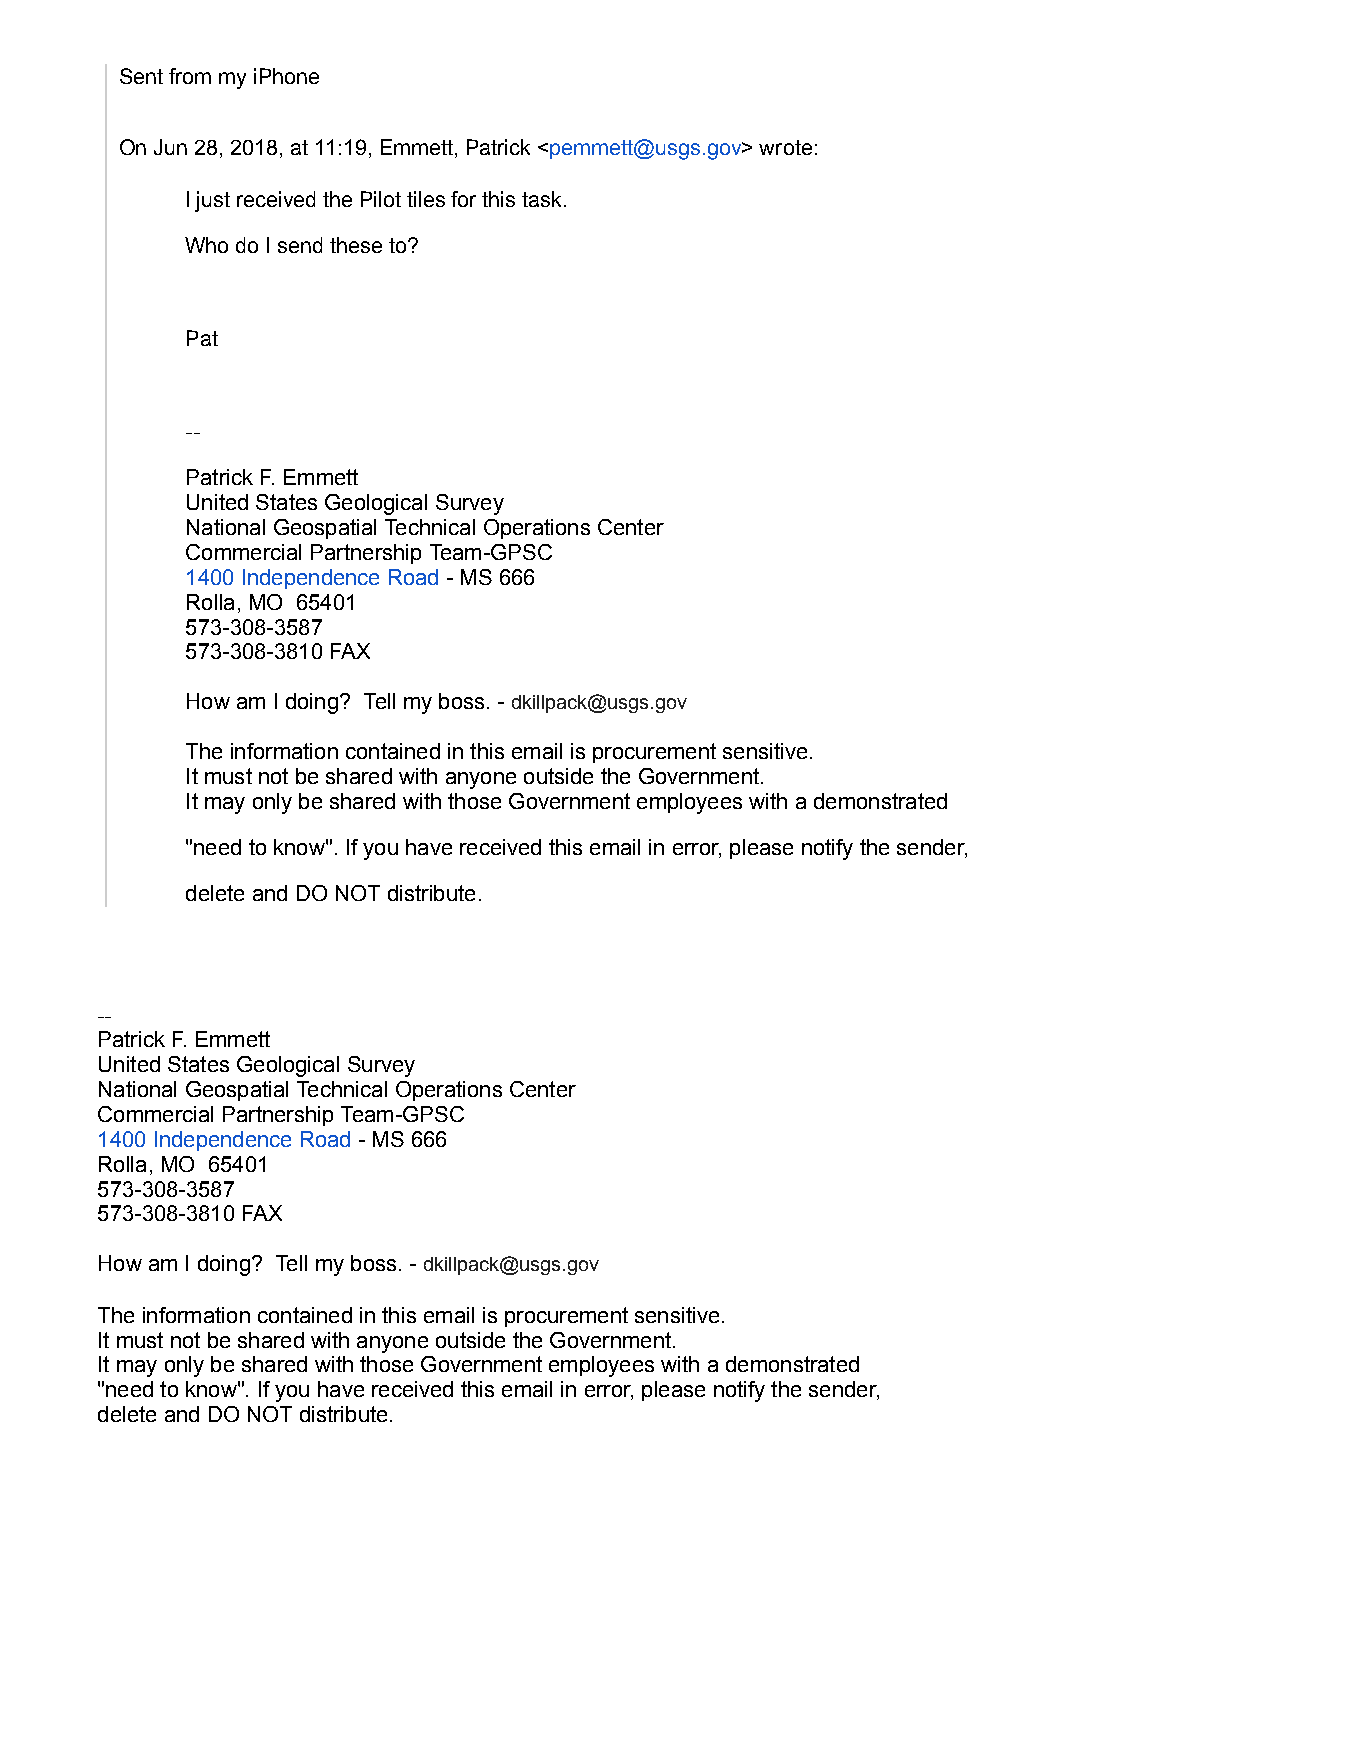  What do you see at coordinates (170, 147) in the page?
I see `Jun` at bounding box center [170, 147].
